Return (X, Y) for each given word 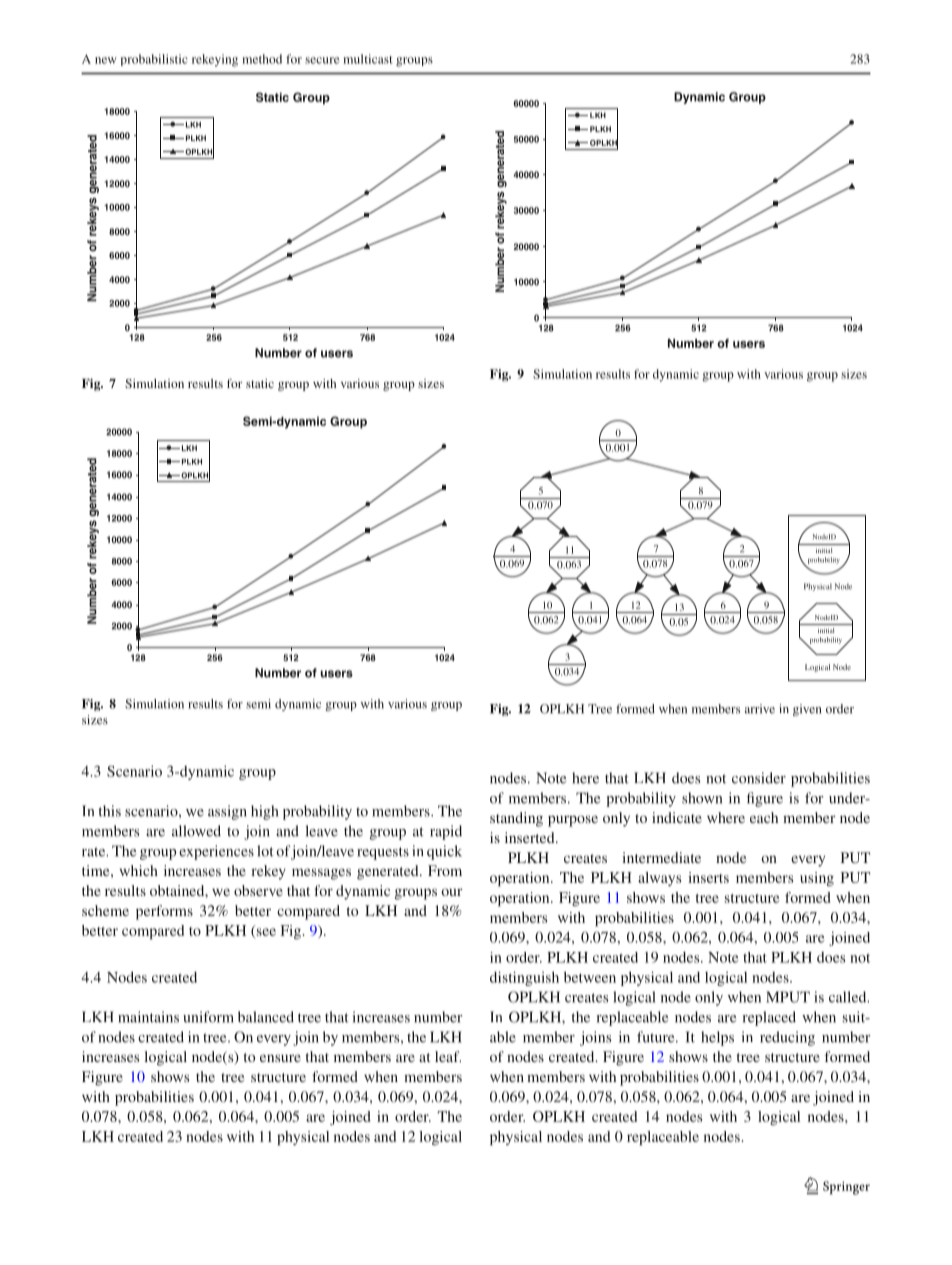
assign (227, 812)
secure (322, 60)
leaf (448, 1056)
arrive (760, 709)
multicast (368, 59)
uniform (208, 1017)
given (807, 710)
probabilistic (154, 60)
